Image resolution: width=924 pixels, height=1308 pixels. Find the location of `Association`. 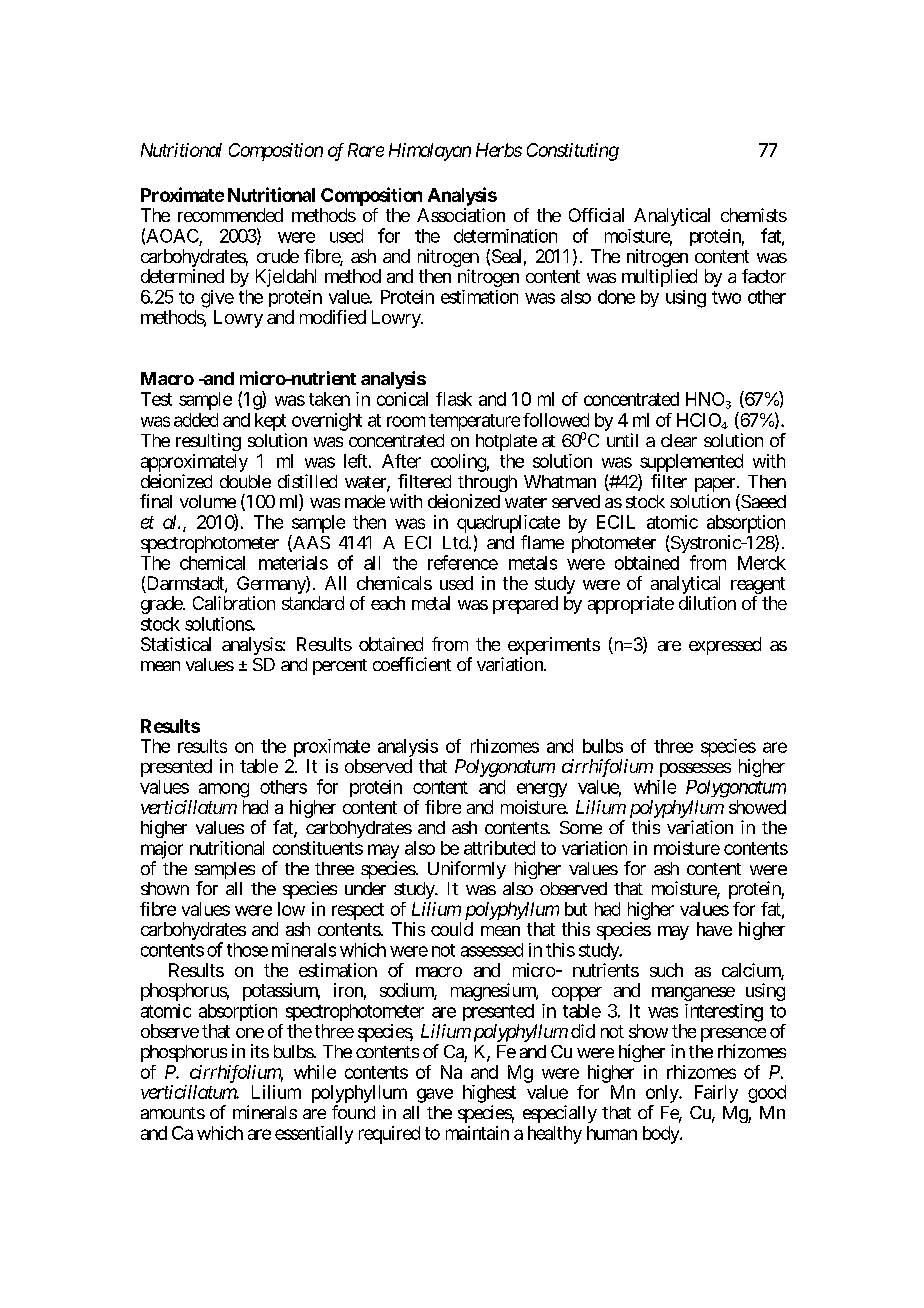

Association is located at coordinates (461, 215).
